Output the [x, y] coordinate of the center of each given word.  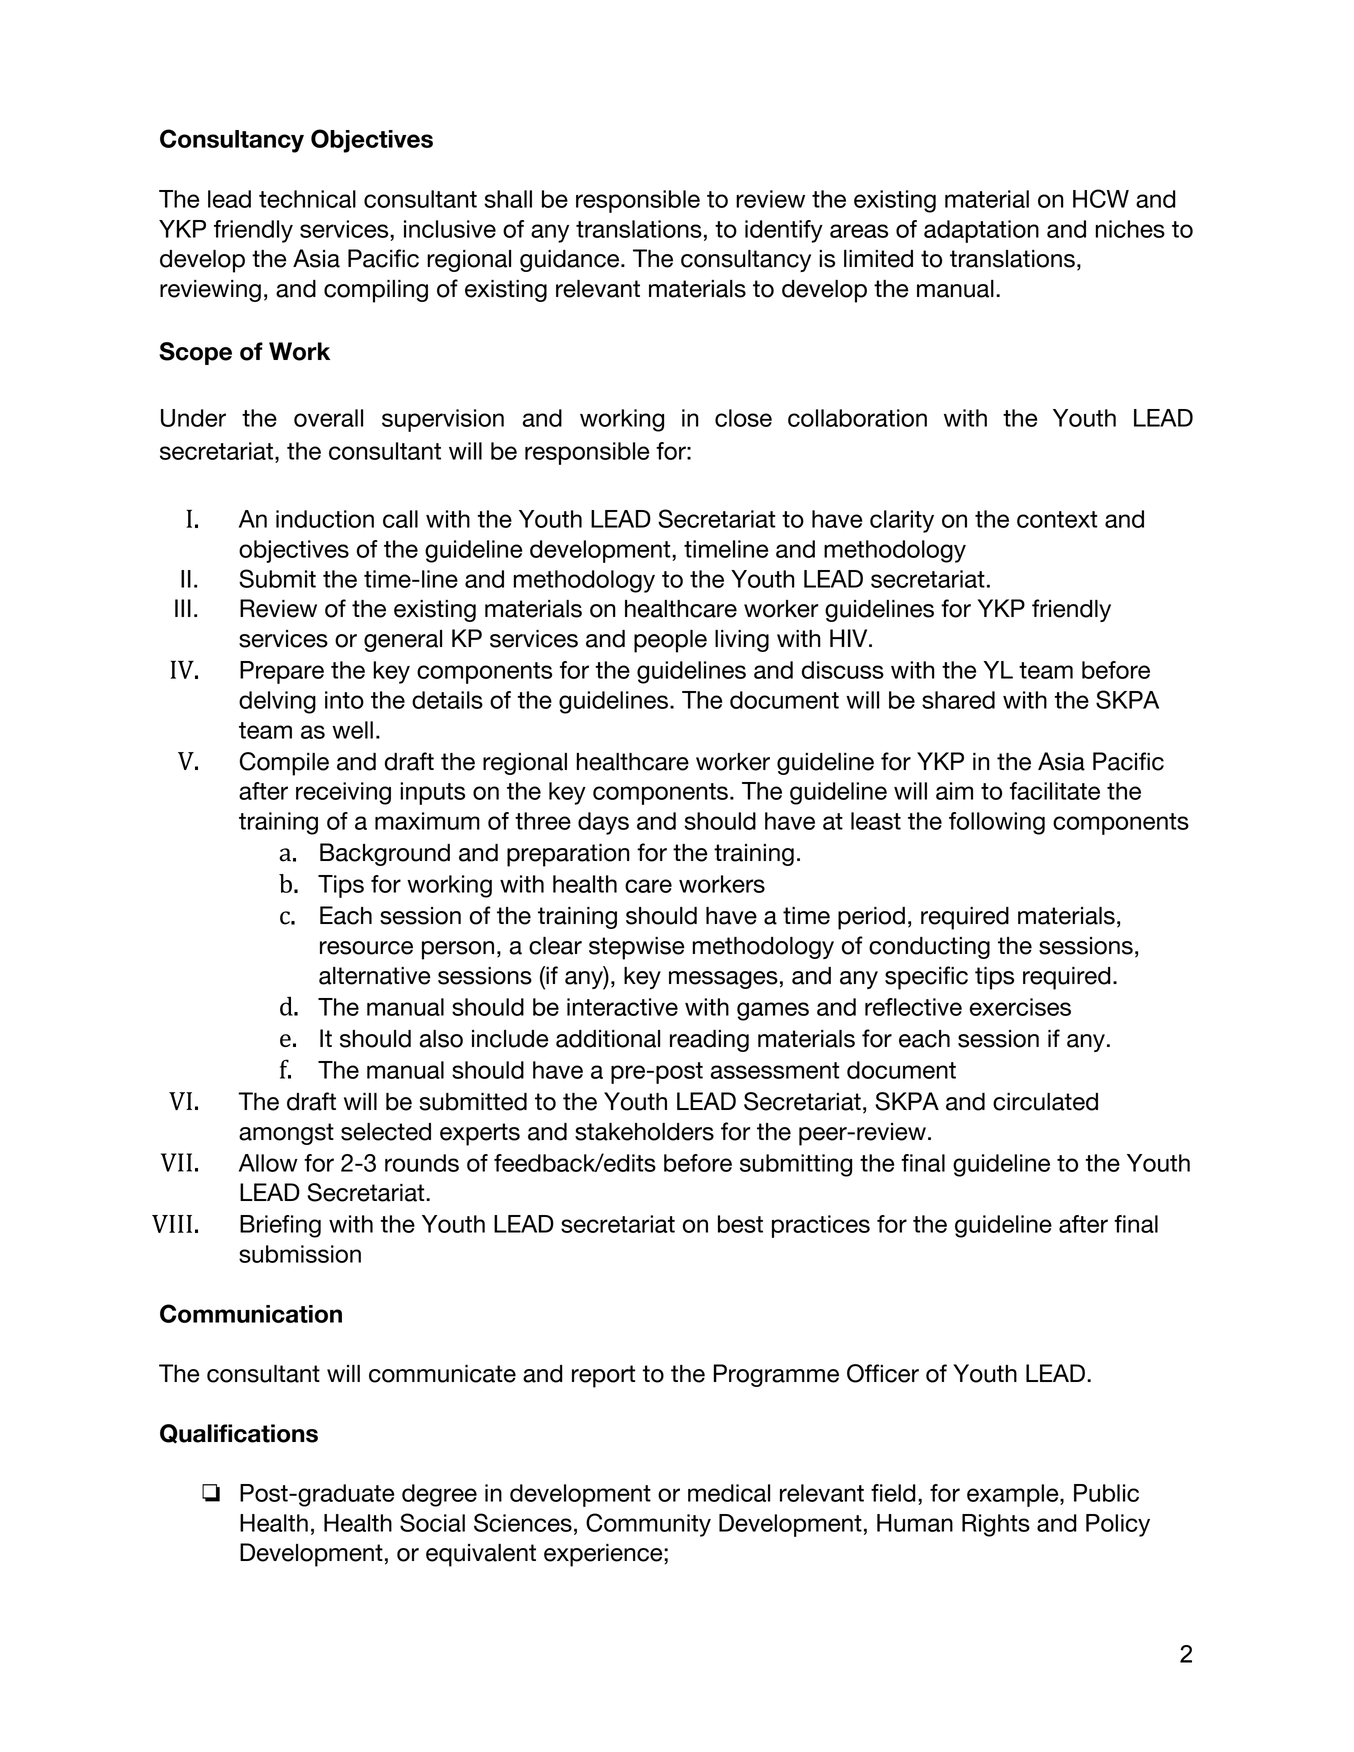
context [1057, 519]
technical [307, 199]
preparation [568, 855]
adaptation [981, 231]
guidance [571, 261]
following [997, 823]
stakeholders [644, 1132]
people [670, 641]
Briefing [280, 1226]
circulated [1045, 1102]
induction [325, 519]
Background [385, 854]
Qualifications [239, 1434]
